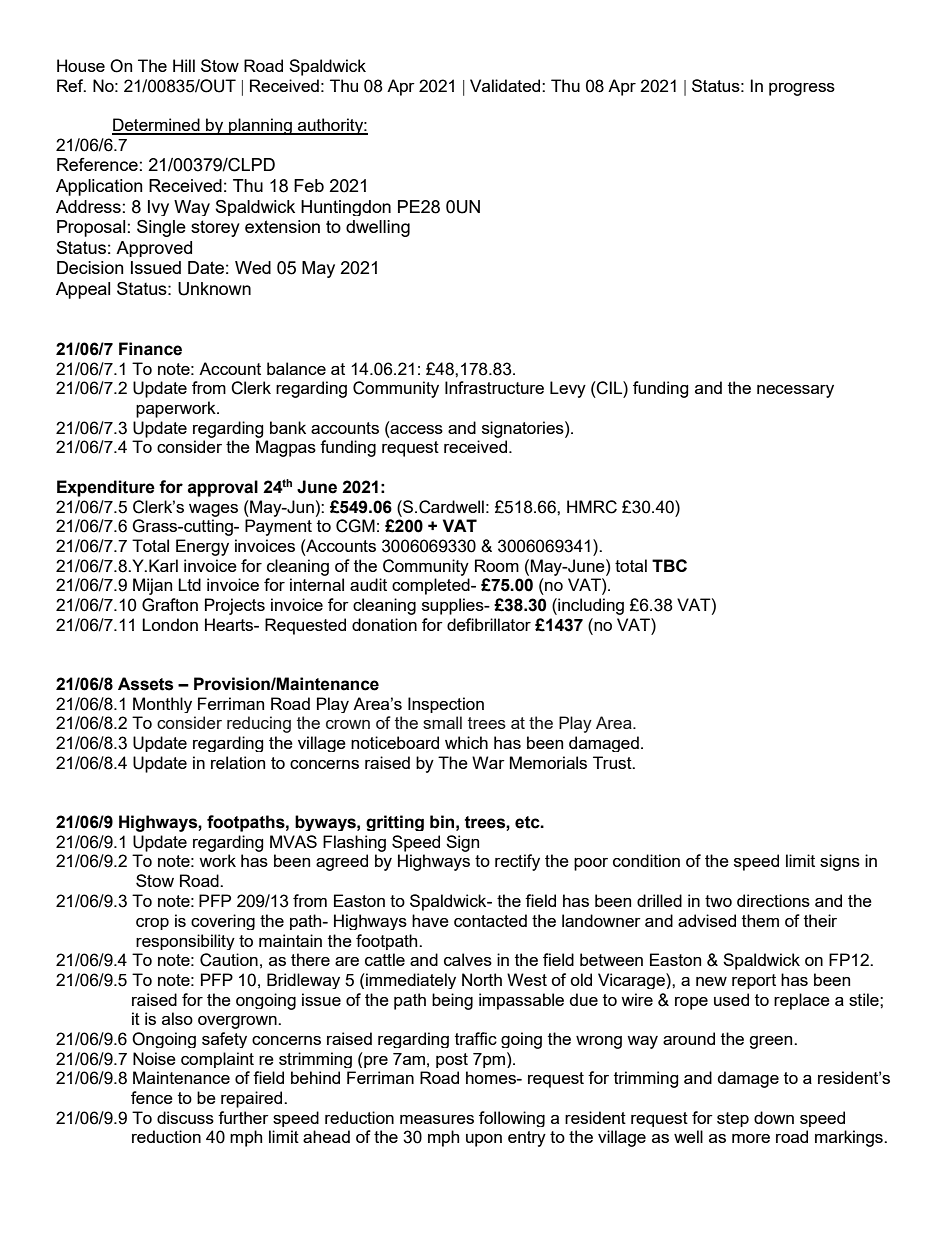 The image size is (952, 1233). Describe the element at coordinates (795, 391) in the screenshot. I see `necessary` at that location.
